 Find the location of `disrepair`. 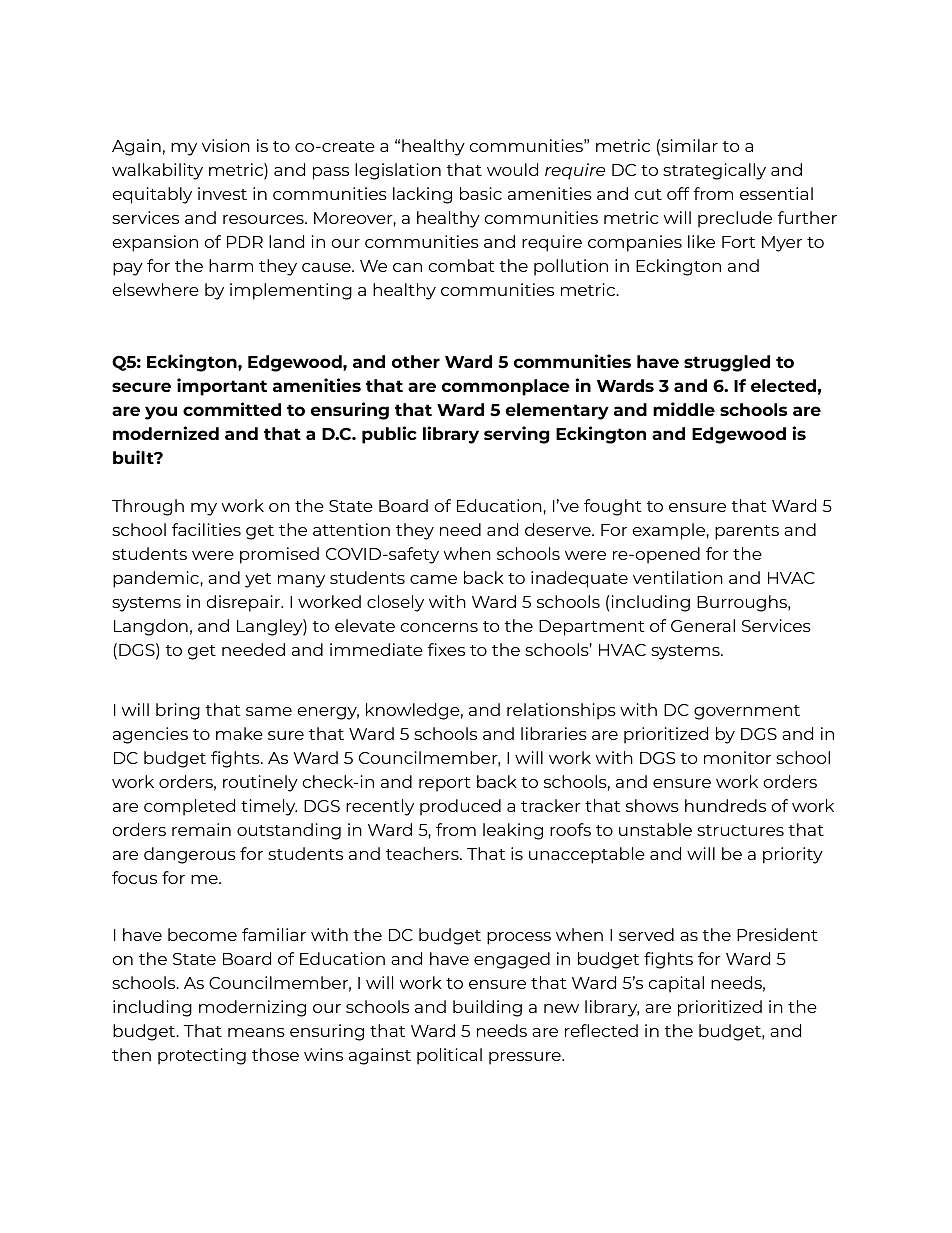

disrepair is located at coordinates (244, 603).
